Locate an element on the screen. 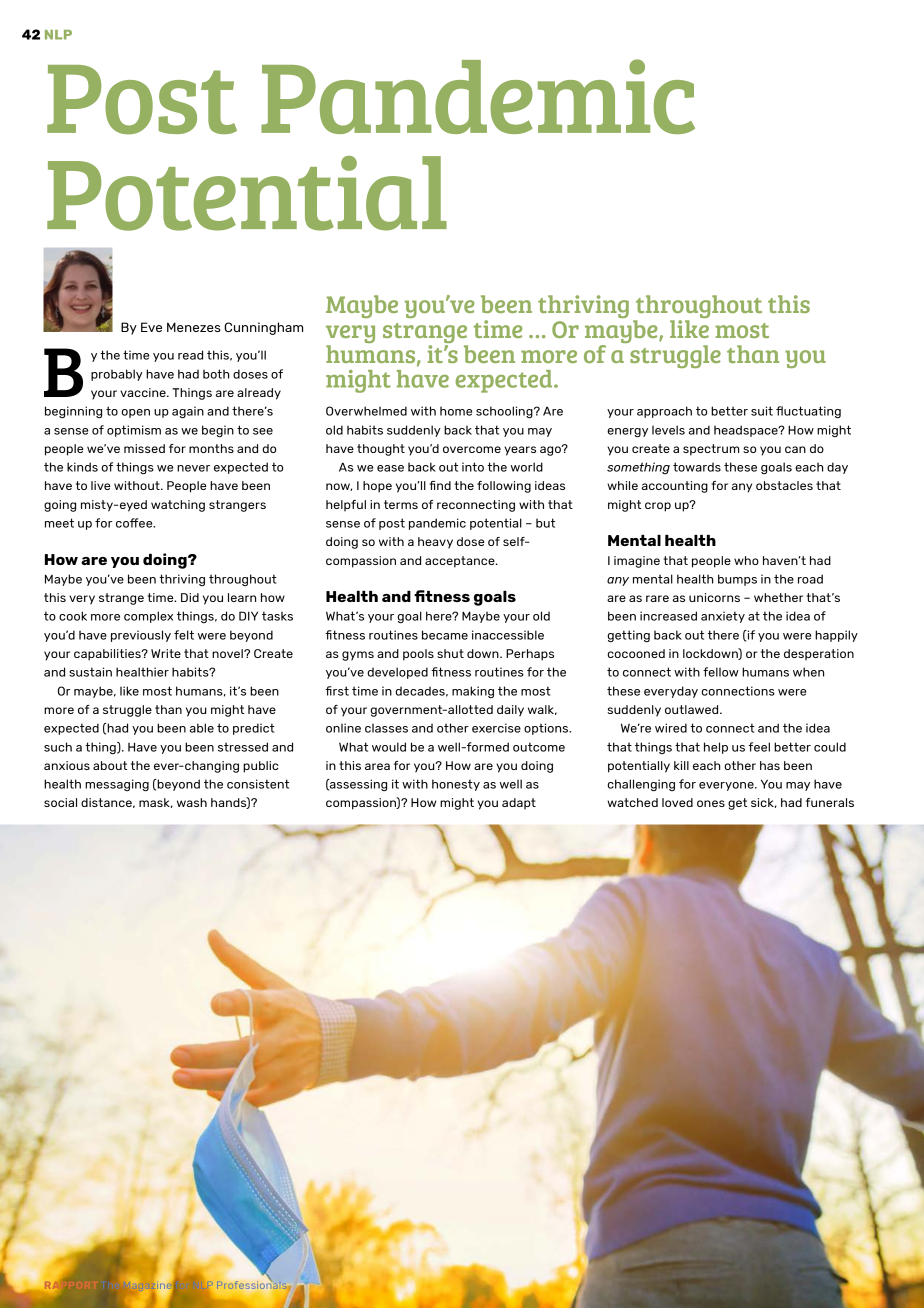 This screenshot has height=1308, width=924. shut is located at coordinates (450, 653).
